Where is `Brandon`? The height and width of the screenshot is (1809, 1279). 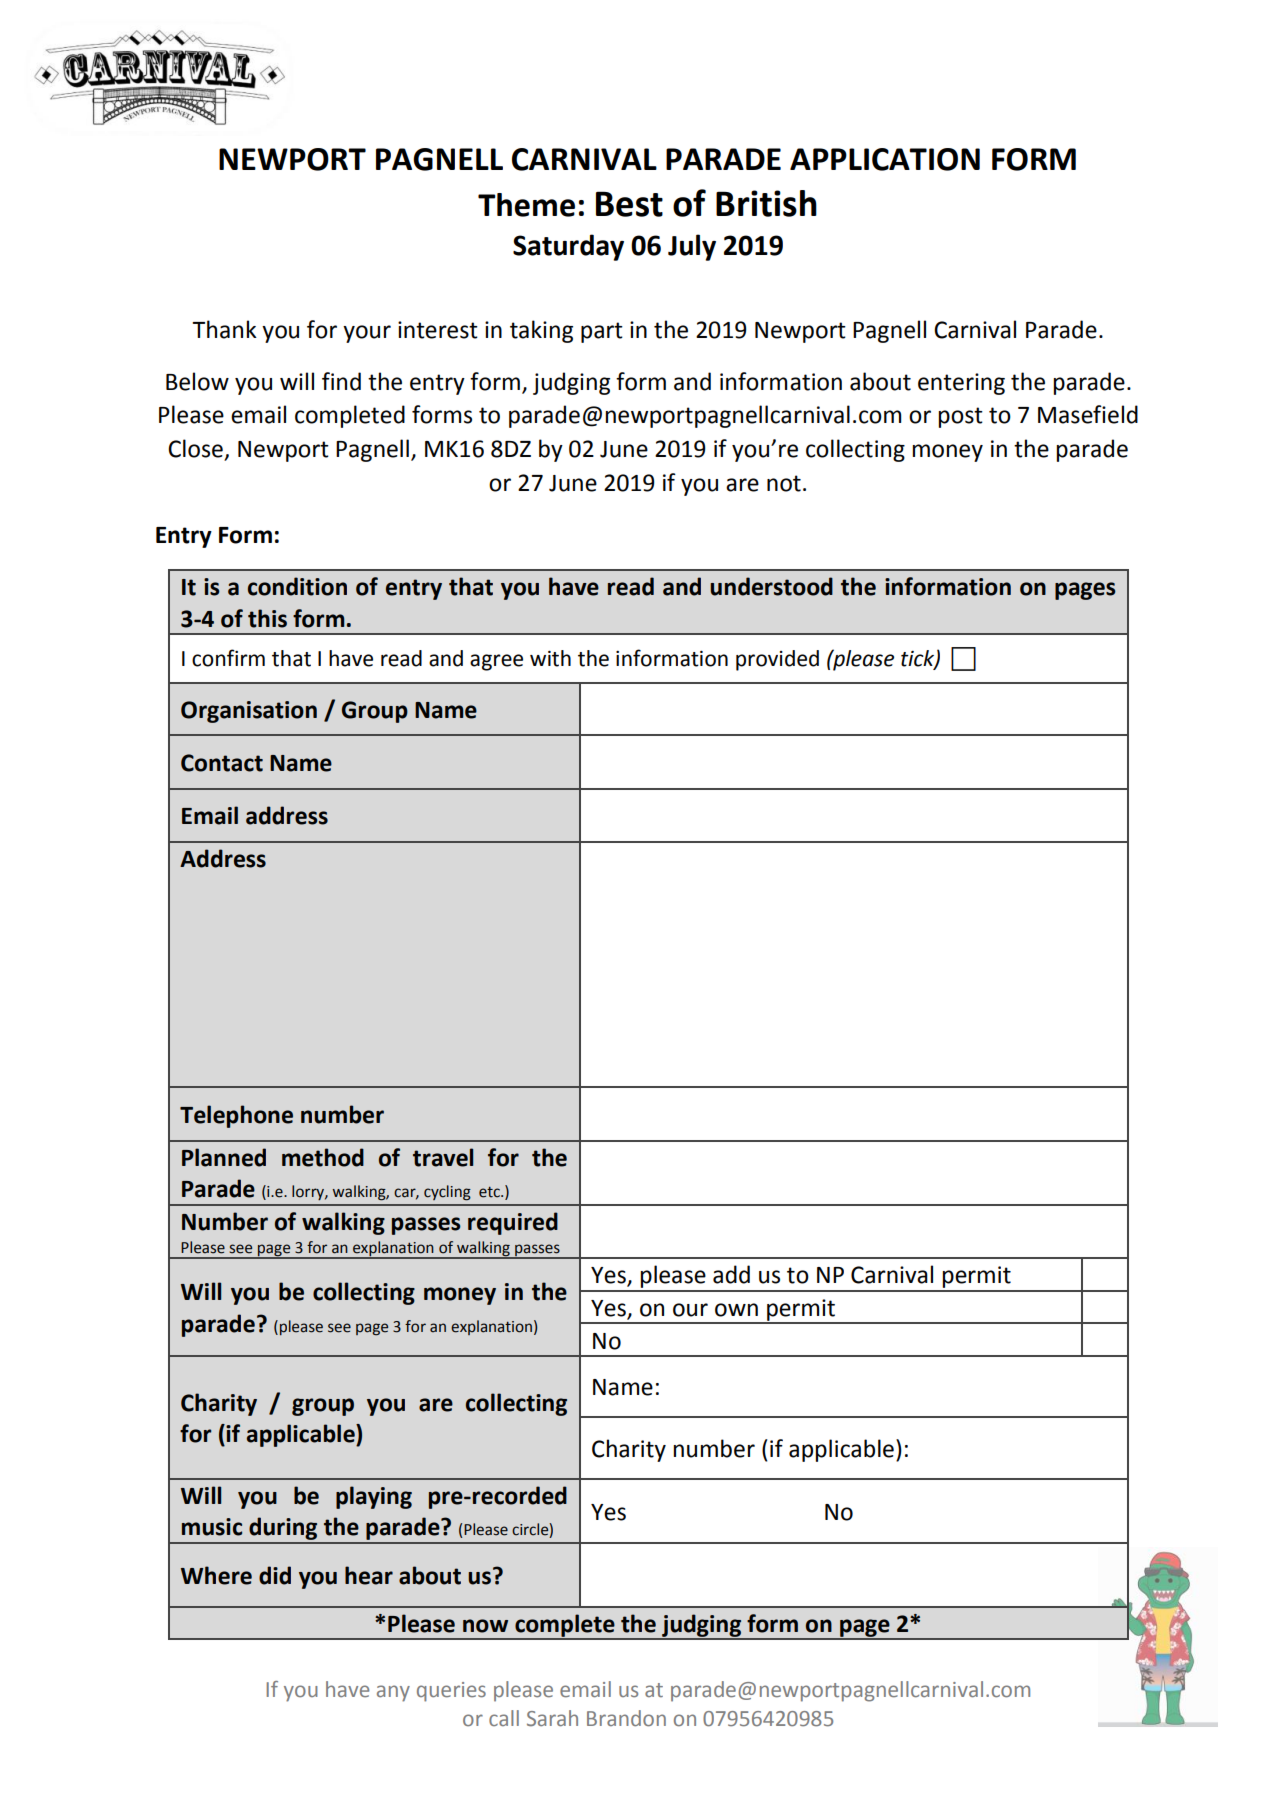
Brandon is located at coordinates (626, 1718).
